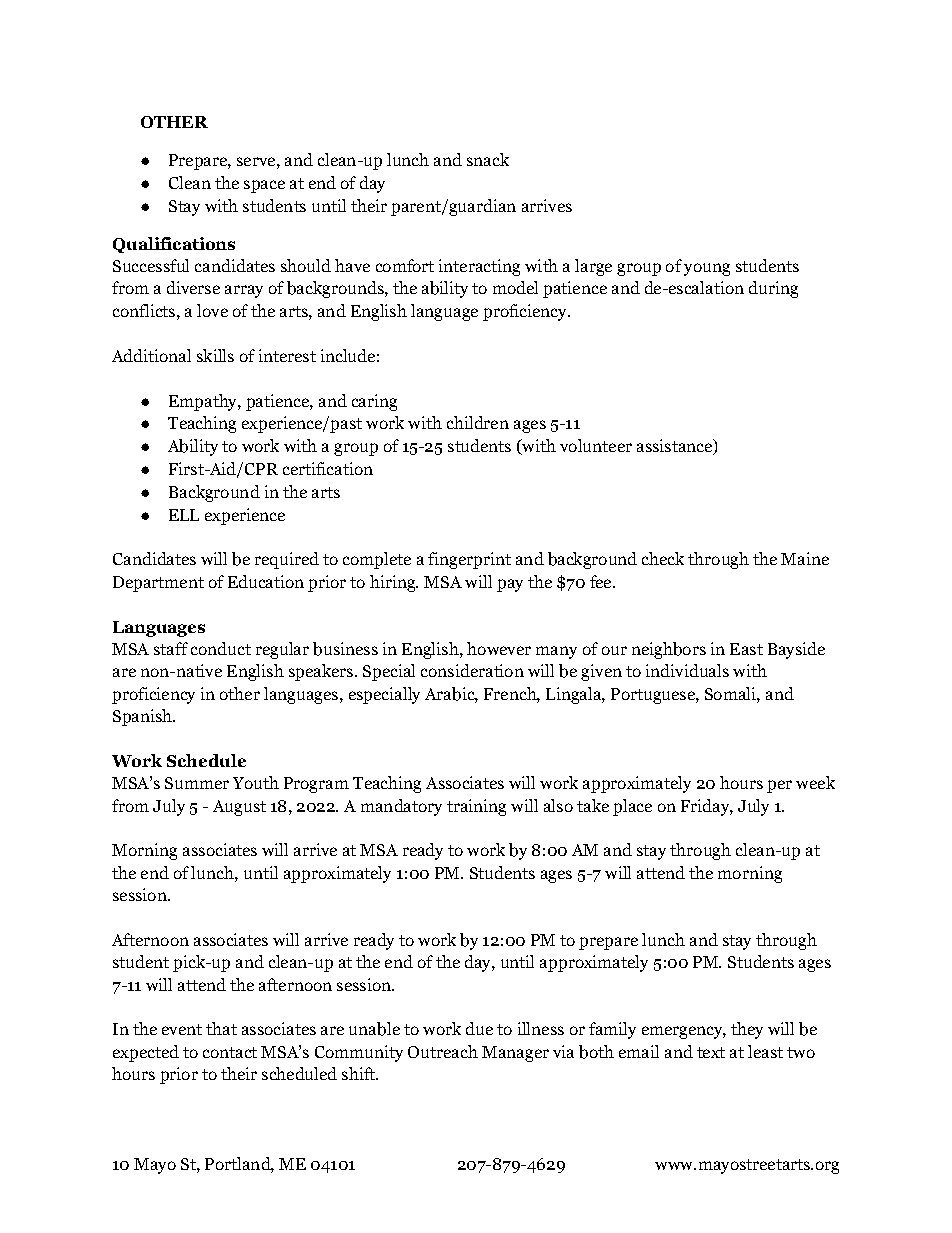 This document has height=1233, width=952. What do you see at coordinates (230, 1052) in the document?
I see `contact` at bounding box center [230, 1052].
